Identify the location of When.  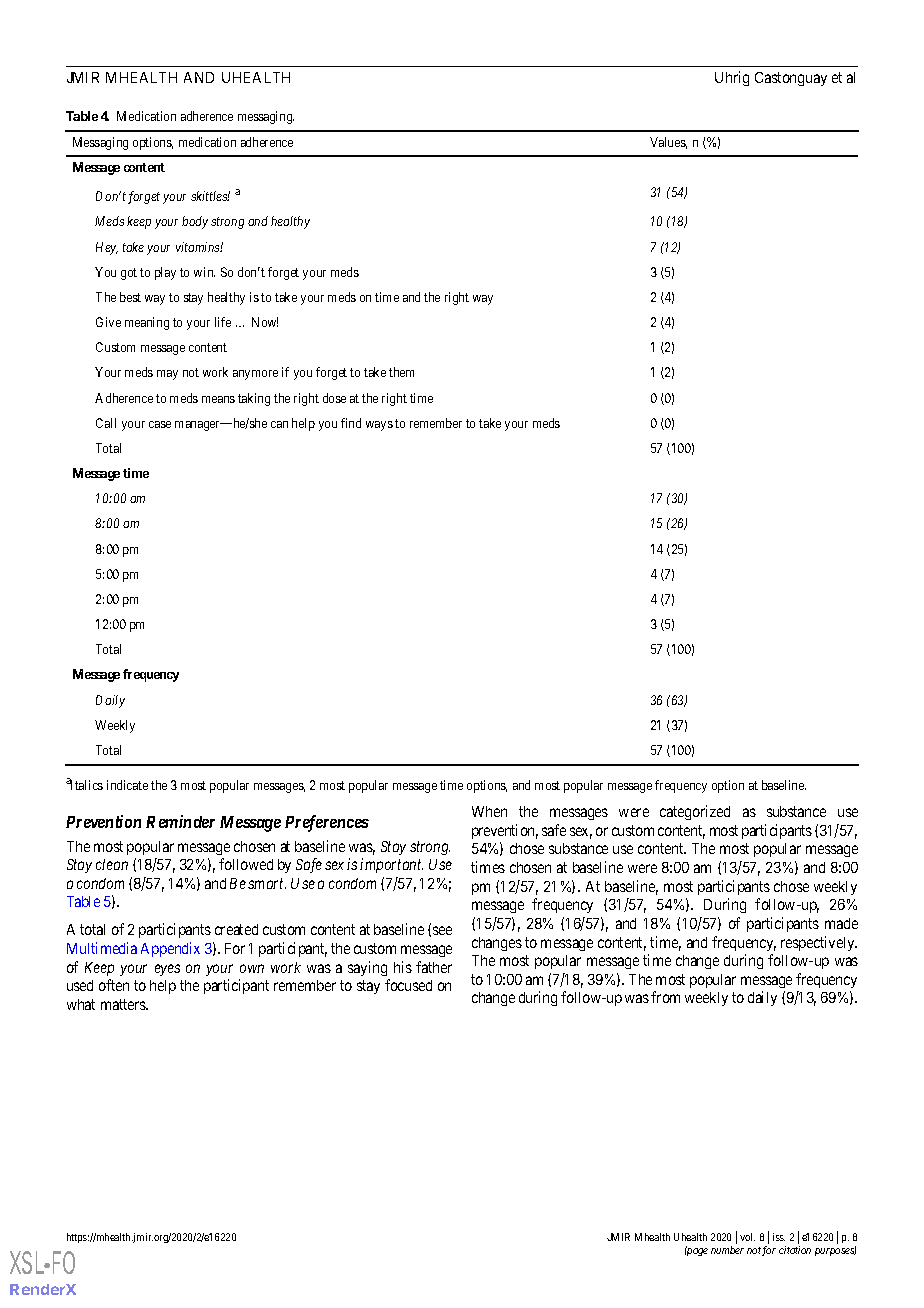
(489, 811).
